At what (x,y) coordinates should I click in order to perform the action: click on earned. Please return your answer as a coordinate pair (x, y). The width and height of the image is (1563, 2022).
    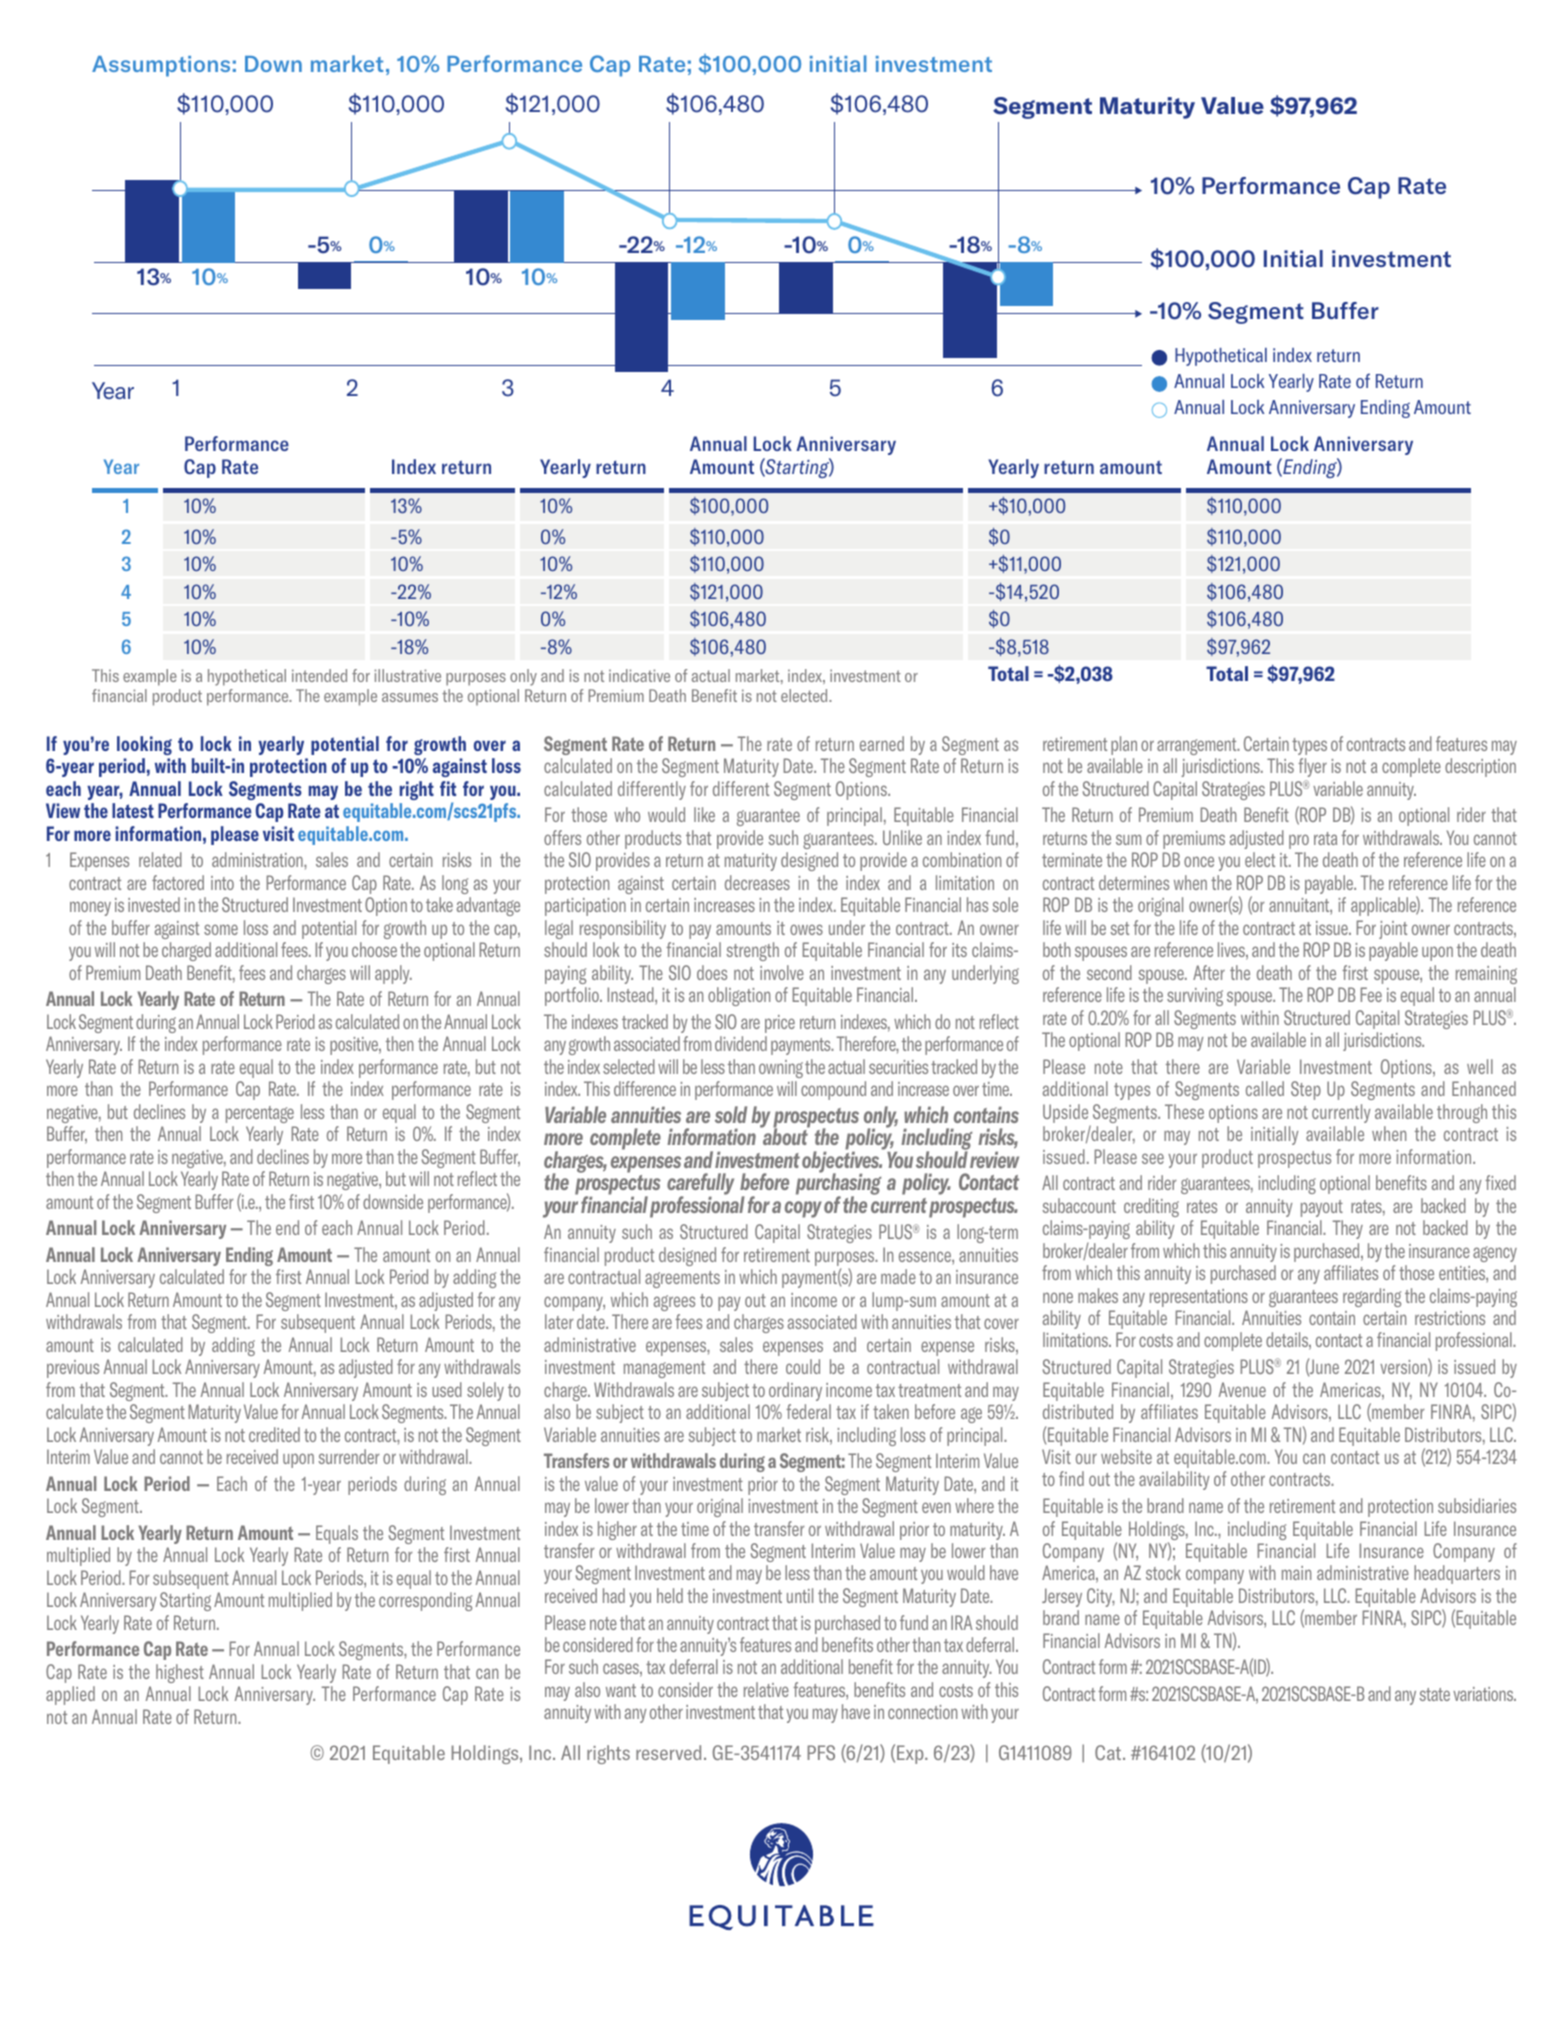
    Looking at the image, I should click on (882, 743).
